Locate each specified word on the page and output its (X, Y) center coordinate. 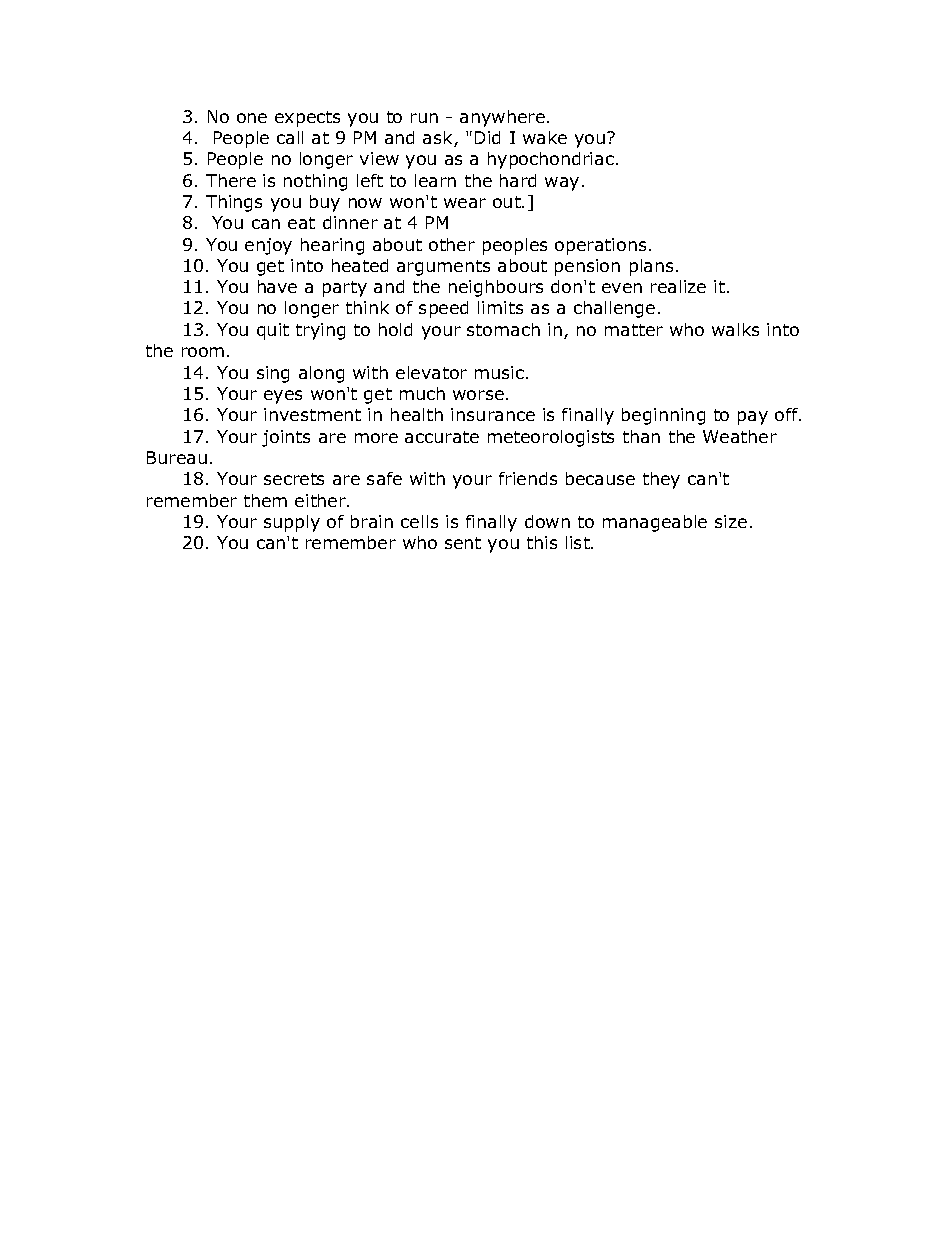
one (252, 118)
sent (463, 543)
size (731, 521)
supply (292, 523)
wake (545, 137)
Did (487, 137)
